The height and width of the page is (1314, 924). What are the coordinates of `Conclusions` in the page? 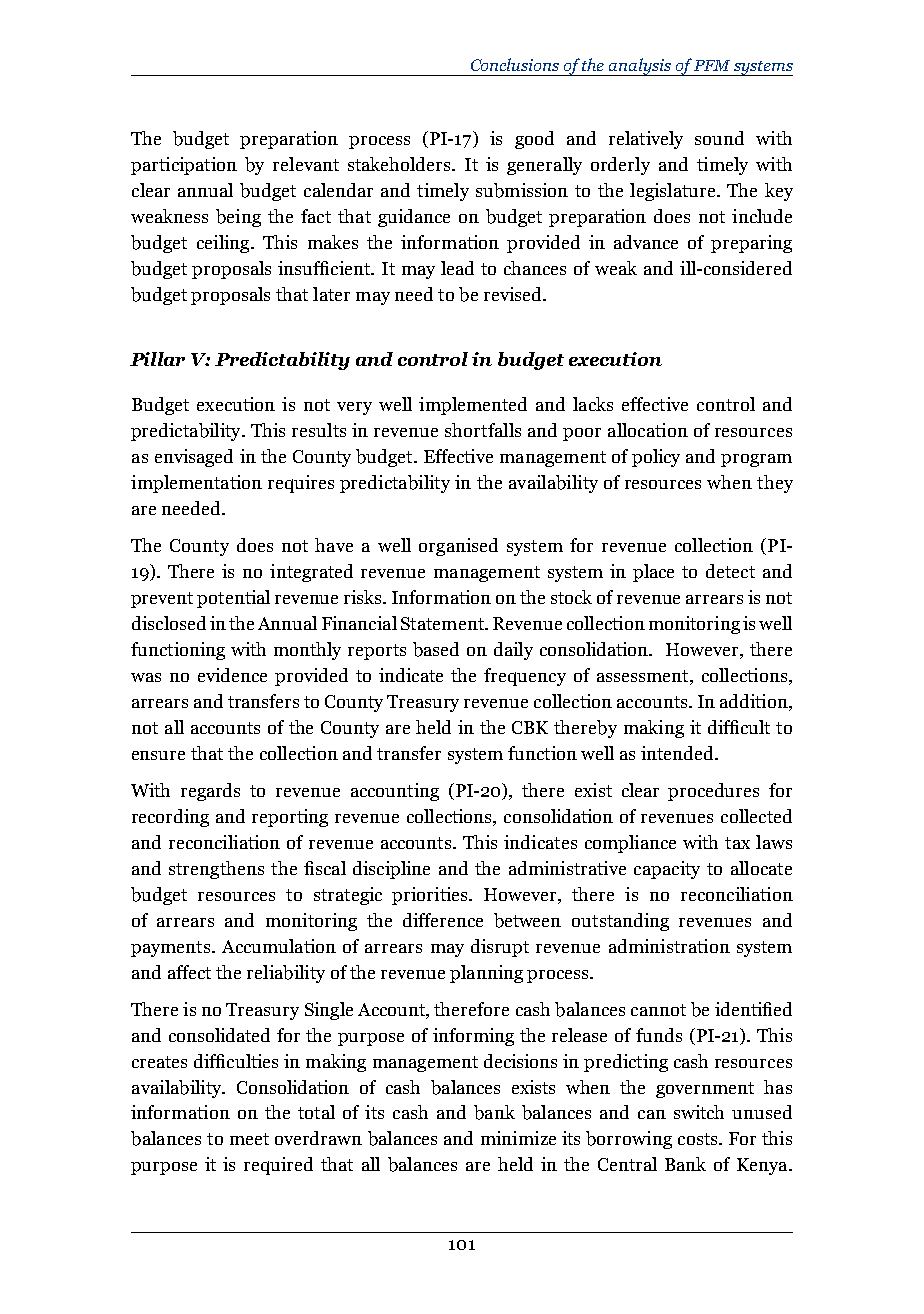 It's located at (515, 64).
